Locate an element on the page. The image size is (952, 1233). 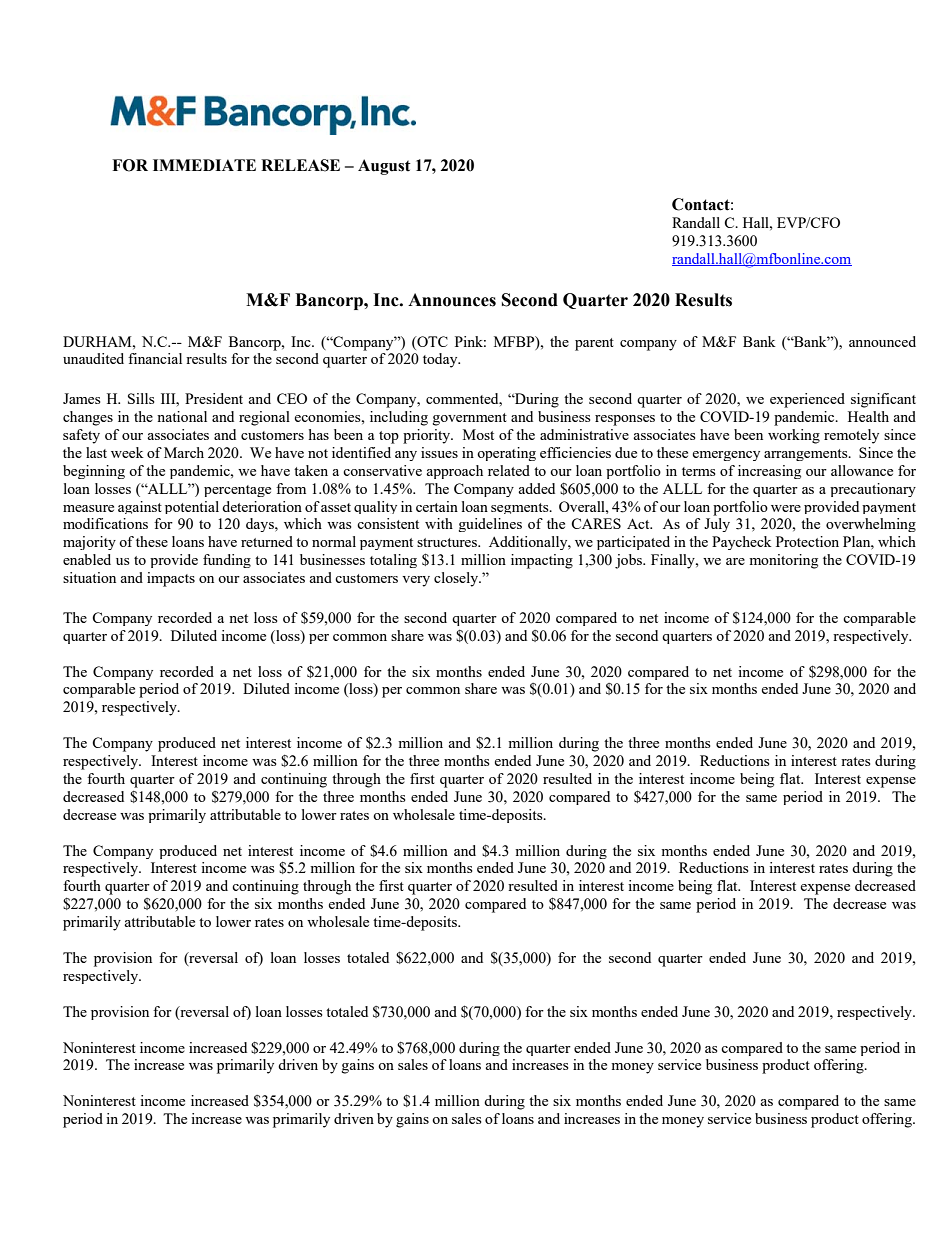
RELEASE is located at coordinates (300, 165).
